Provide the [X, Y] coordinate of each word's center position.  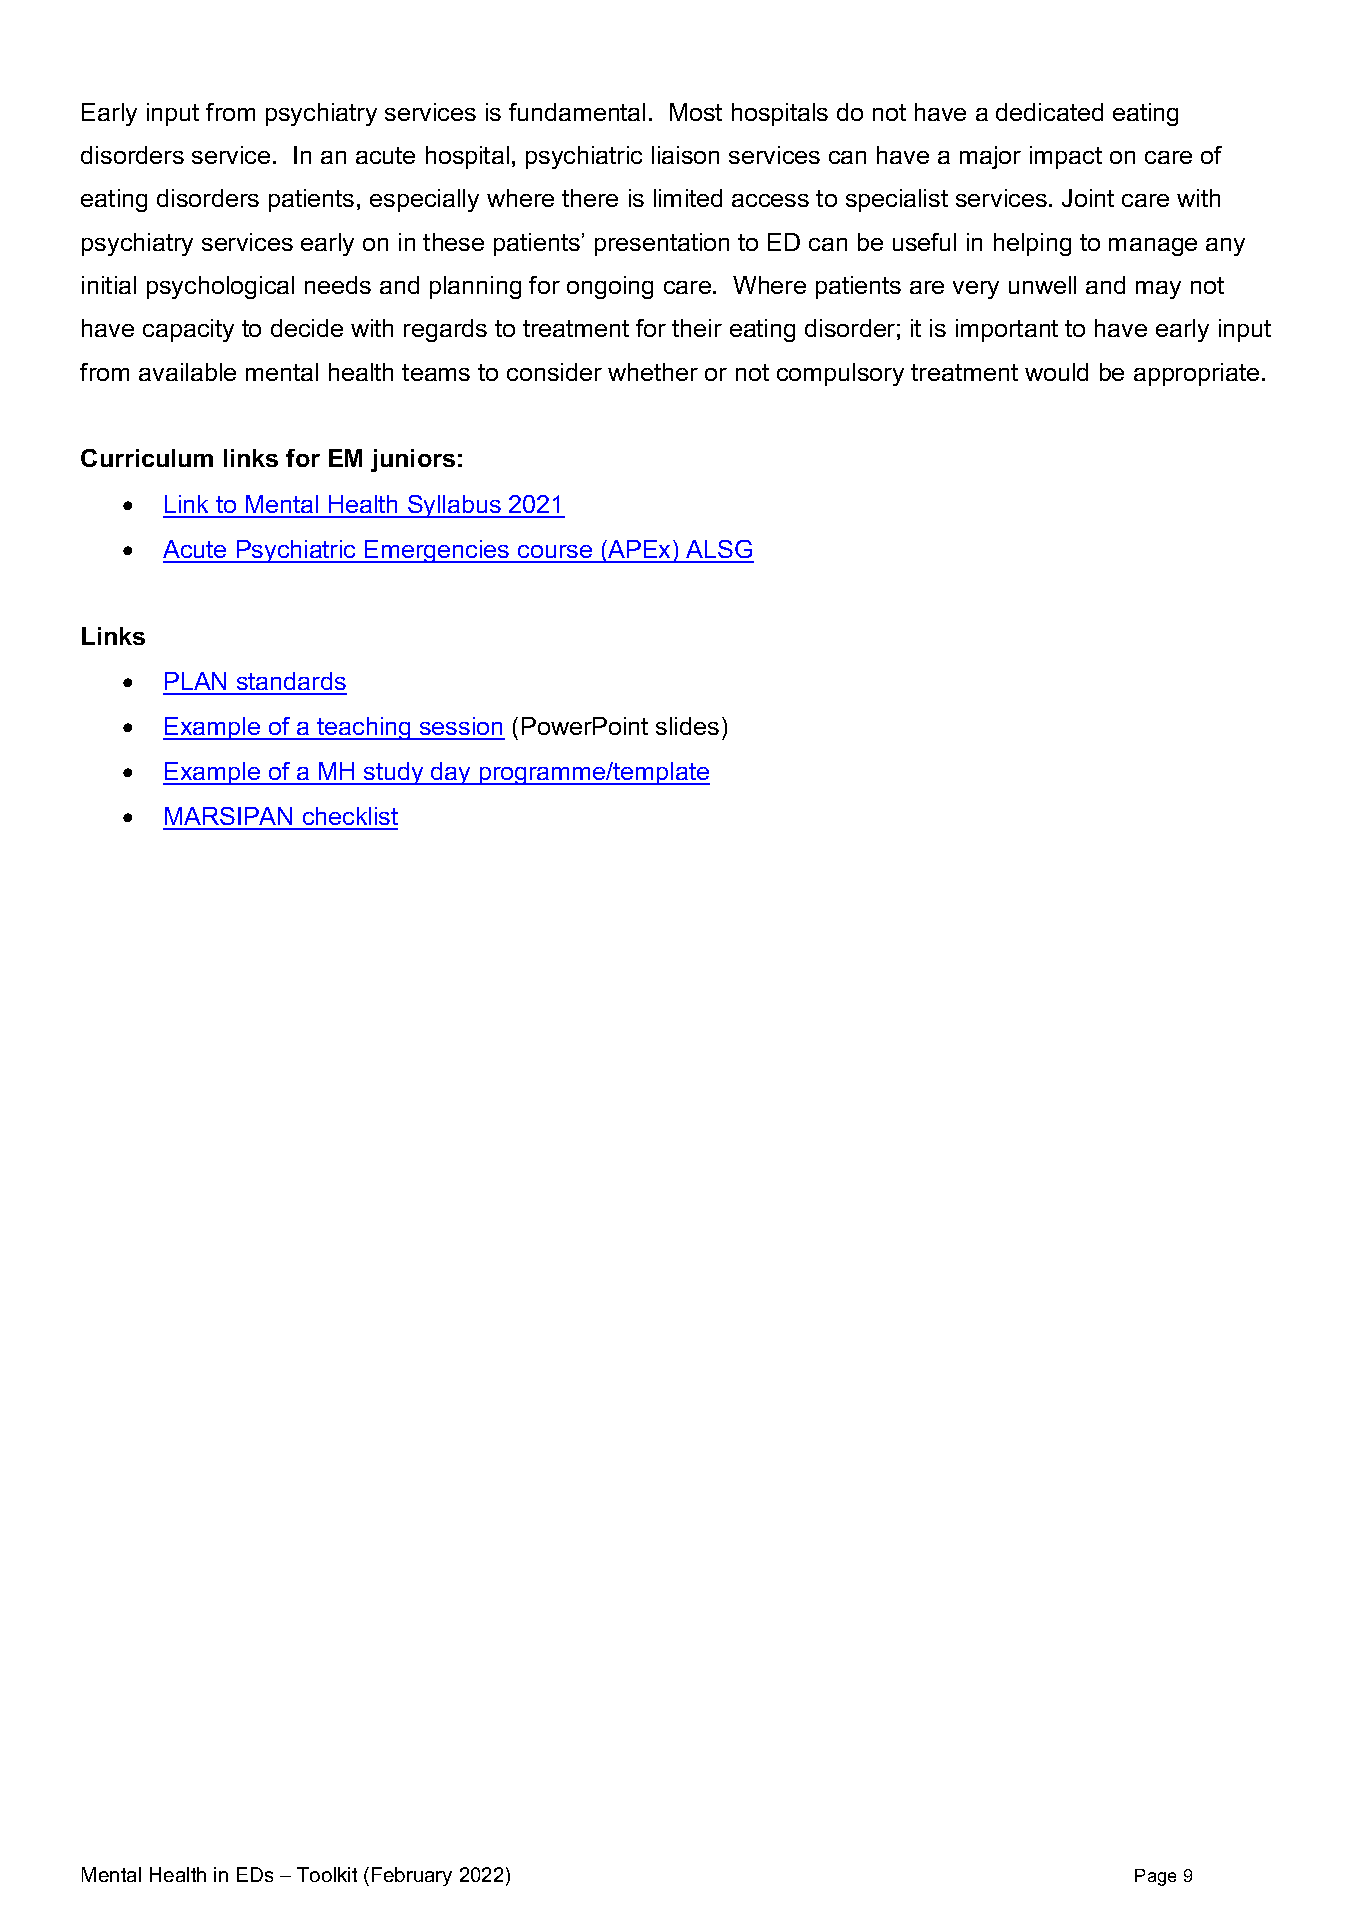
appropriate [1196, 374]
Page [1155, 1877]
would [1056, 372]
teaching [364, 728]
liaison [685, 155]
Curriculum [147, 458]
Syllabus [454, 506]
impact [1066, 157]
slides [687, 726]
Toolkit [327, 1874]
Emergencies [437, 551]
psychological [220, 287]
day [451, 773]
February [412, 1876]
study [394, 773]
